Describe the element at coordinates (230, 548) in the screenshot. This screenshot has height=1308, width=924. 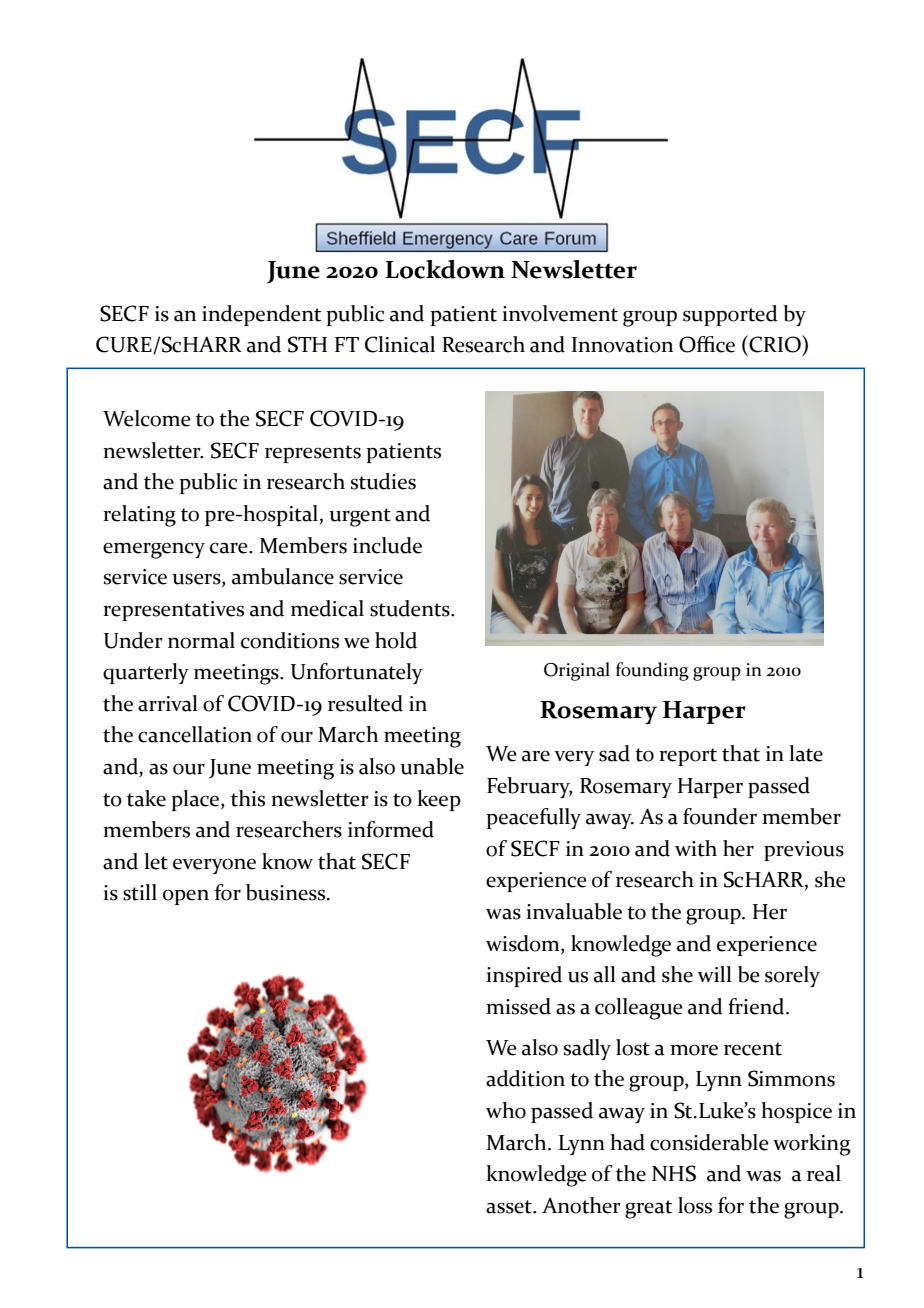
I see `care` at that location.
